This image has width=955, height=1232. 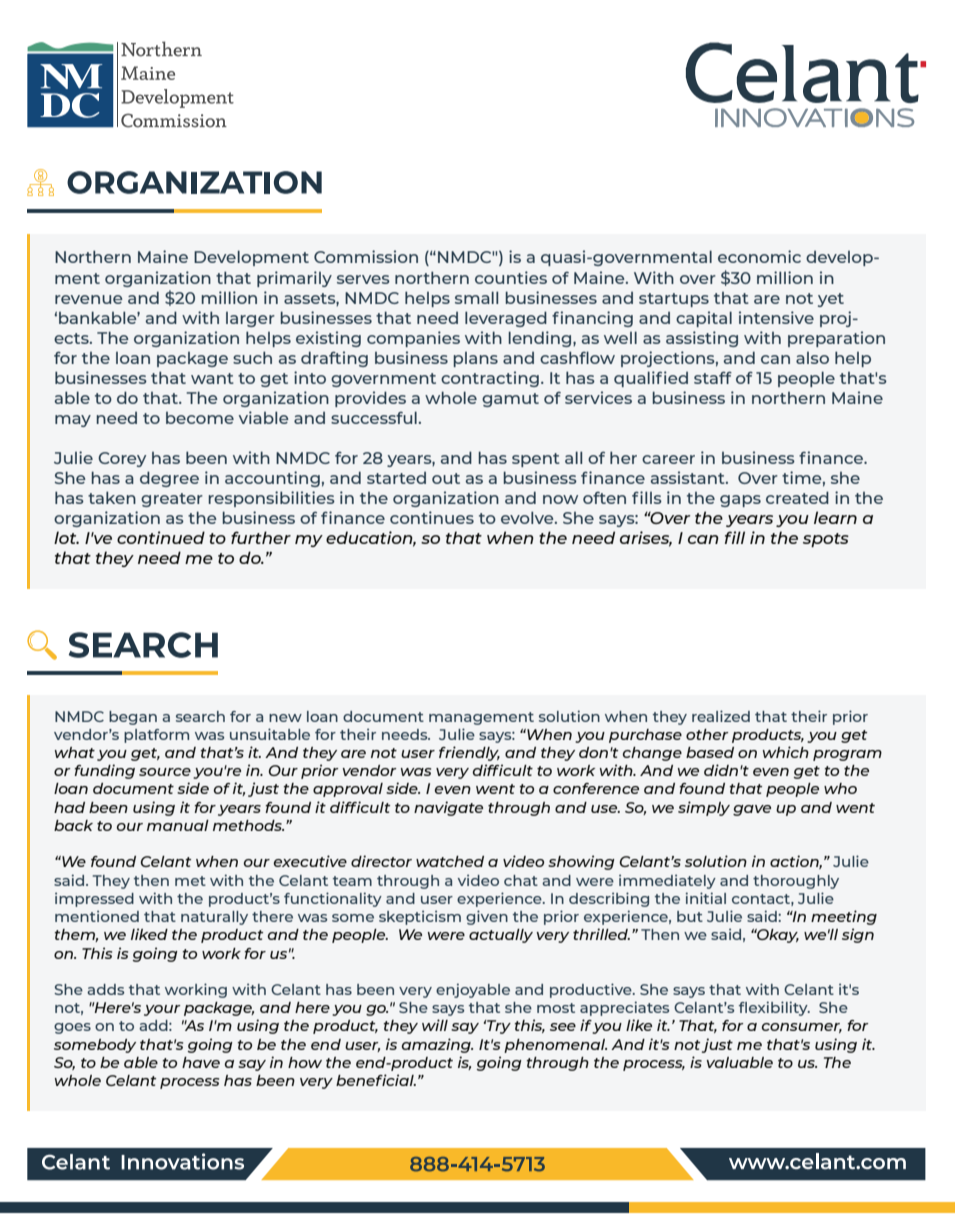 What do you see at coordinates (721, 716) in the image?
I see `realized` at bounding box center [721, 716].
